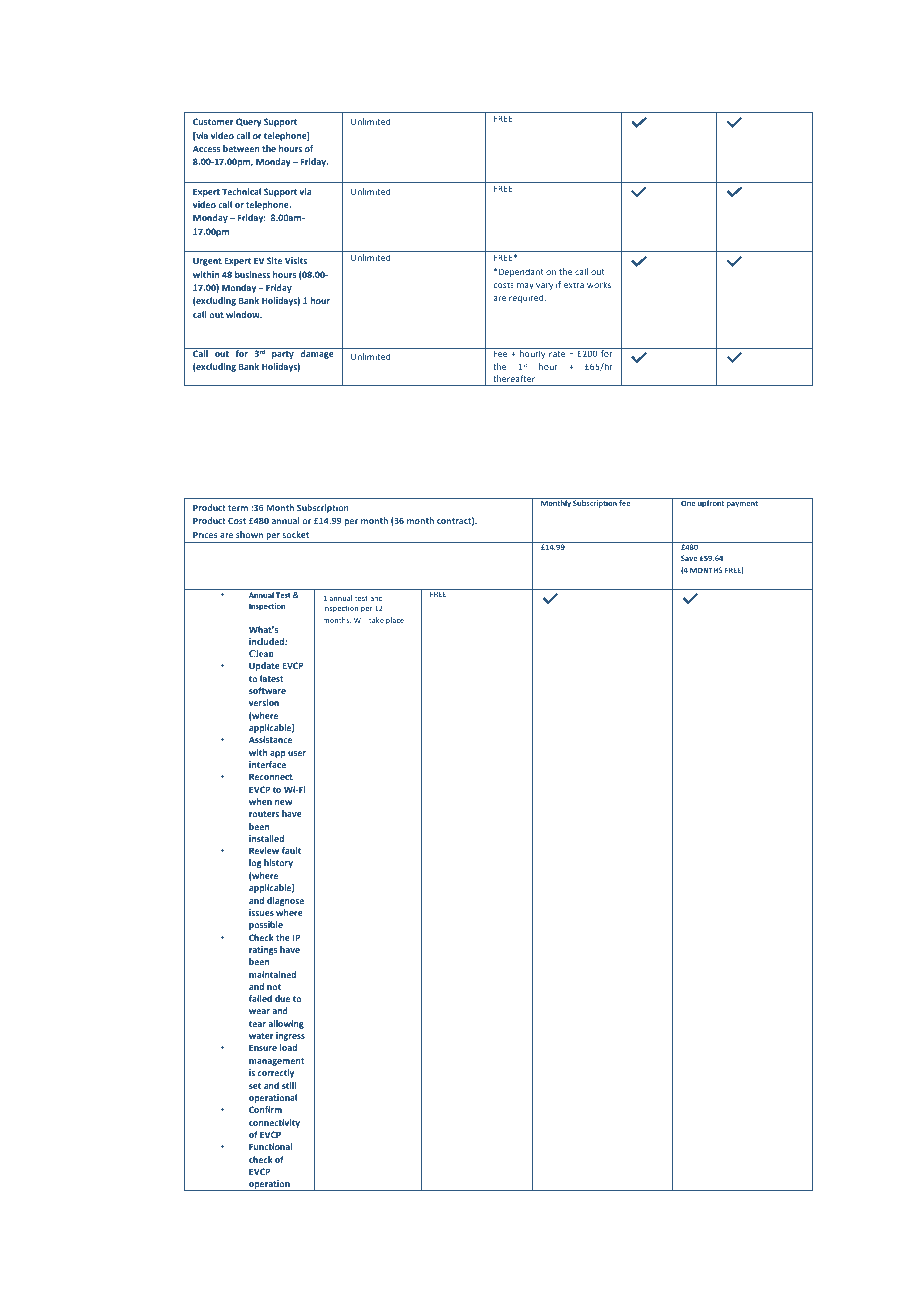 Image resolution: width=924 pixels, height=1308 pixels. What do you see at coordinates (376, 620) in the screenshot?
I see `take` at bounding box center [376, 620].
